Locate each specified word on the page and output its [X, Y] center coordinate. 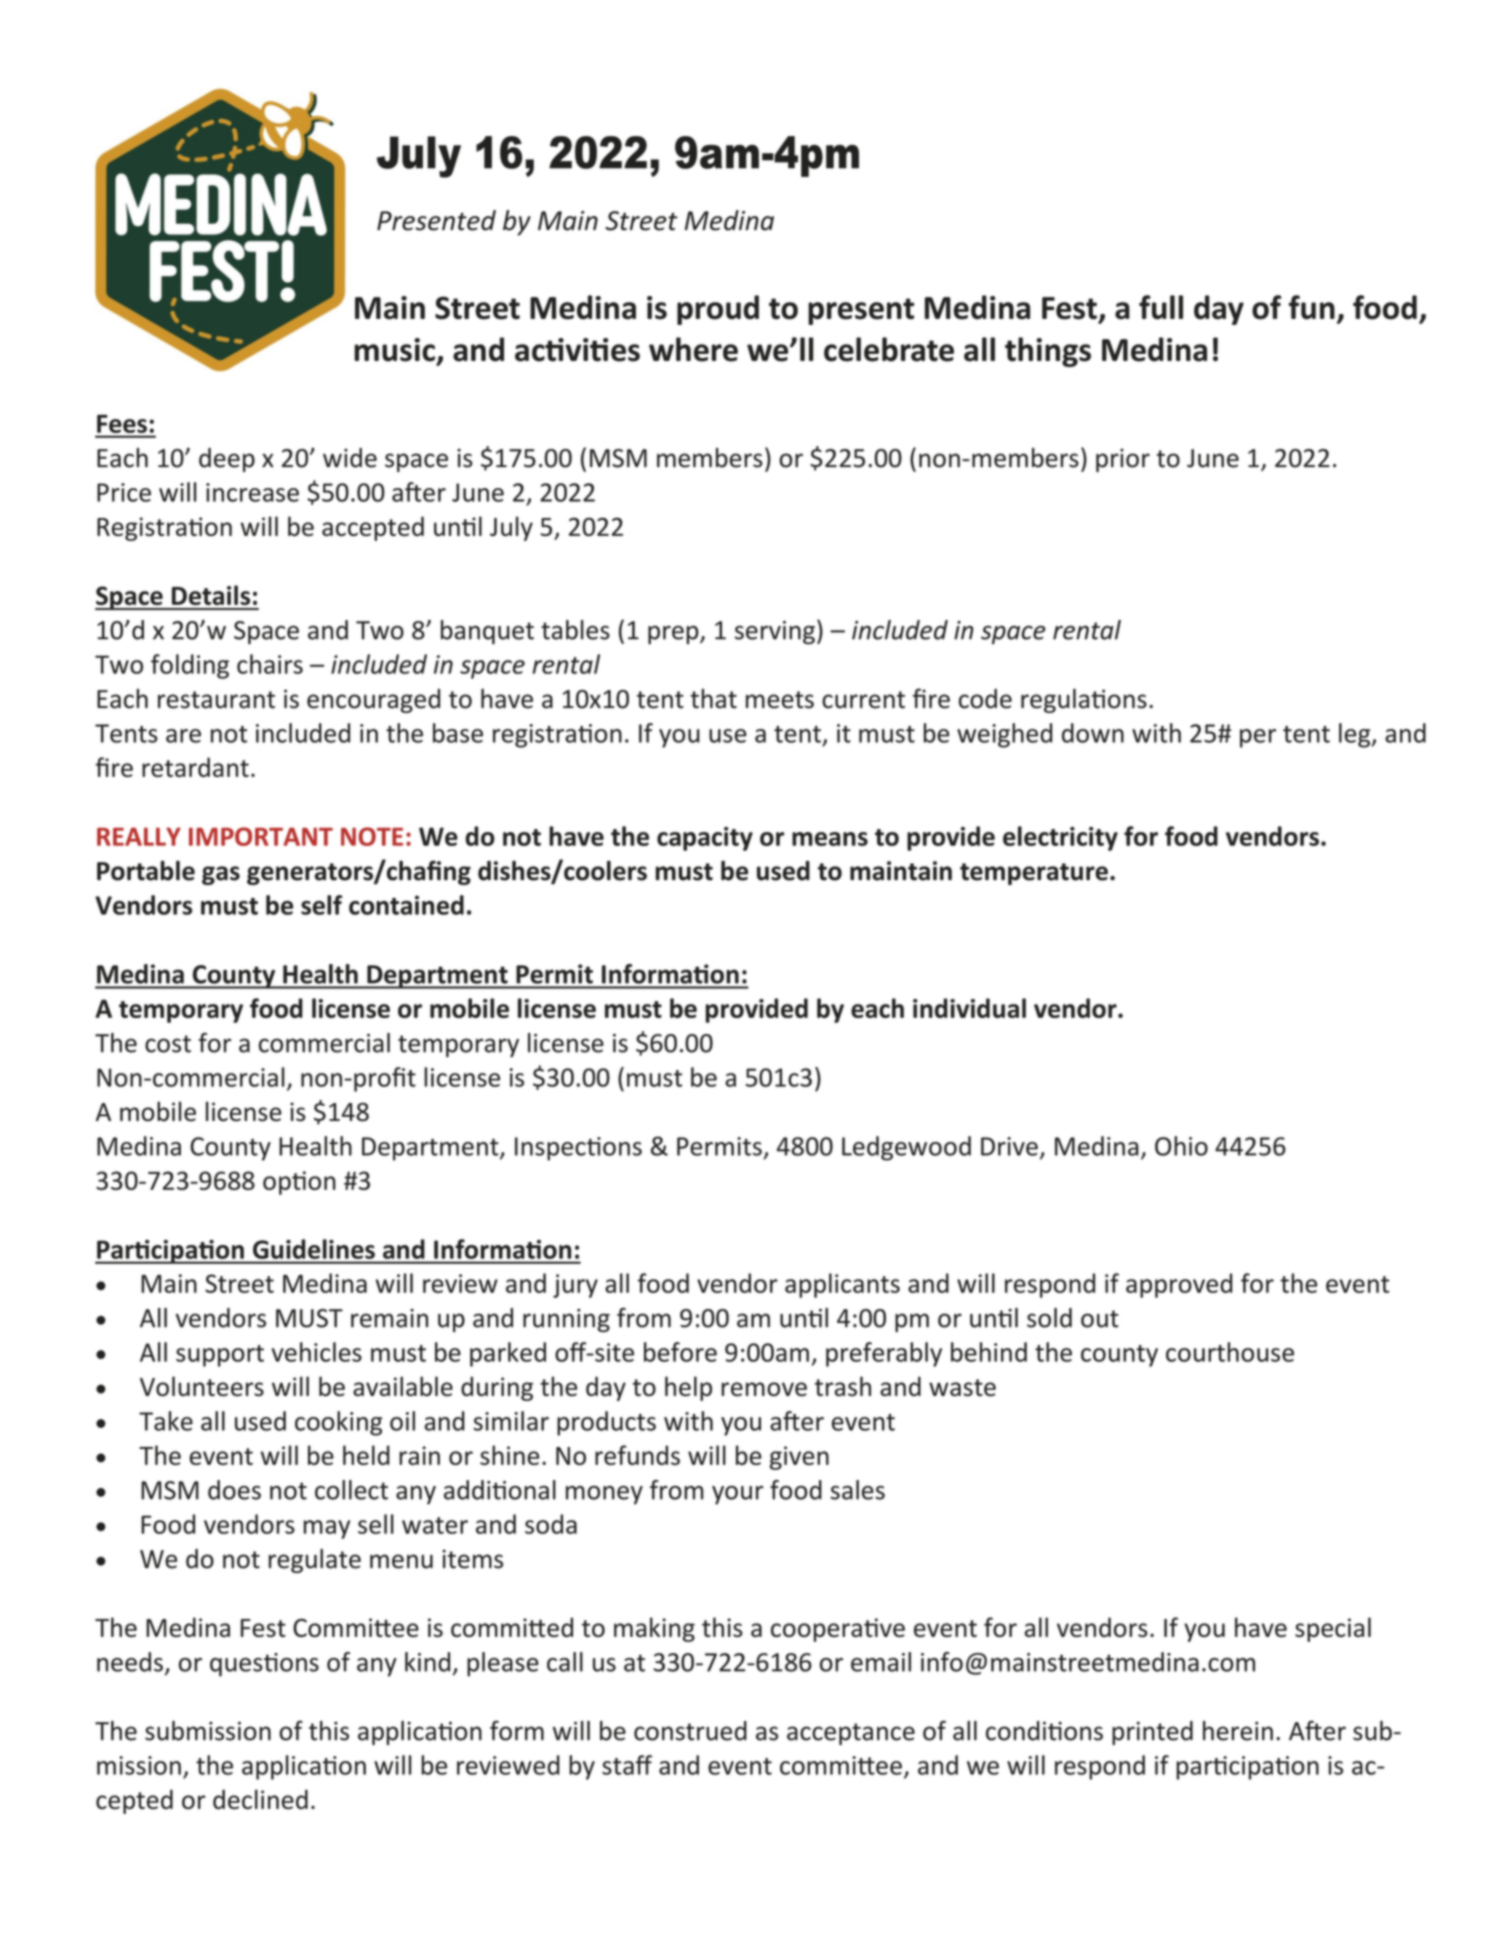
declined [260, 1799]
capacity [705, 839]
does [234, 1490]
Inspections [578, 1149]
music [394, 350]
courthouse [1230, 1352]
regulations [1084, 700]
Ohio [1181, 1146]
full [1161, 307]
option [299, 1183]
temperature [1034, 874]
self [321, 905]
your [738, 1495]
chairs [270, 664]
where [693, 349]
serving [775, 632]
